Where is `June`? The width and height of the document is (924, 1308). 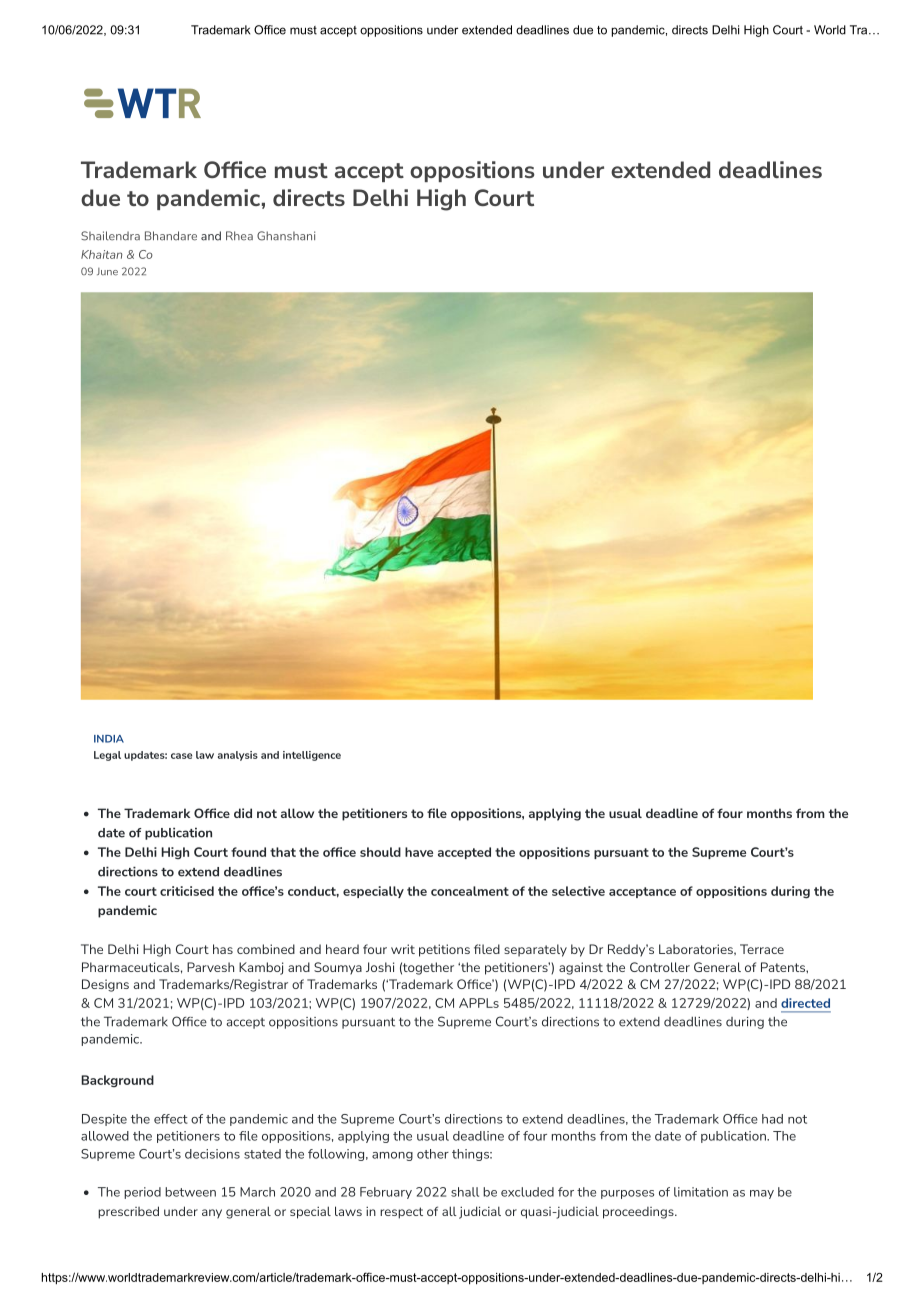 June is located at coordinates (107, 272).
